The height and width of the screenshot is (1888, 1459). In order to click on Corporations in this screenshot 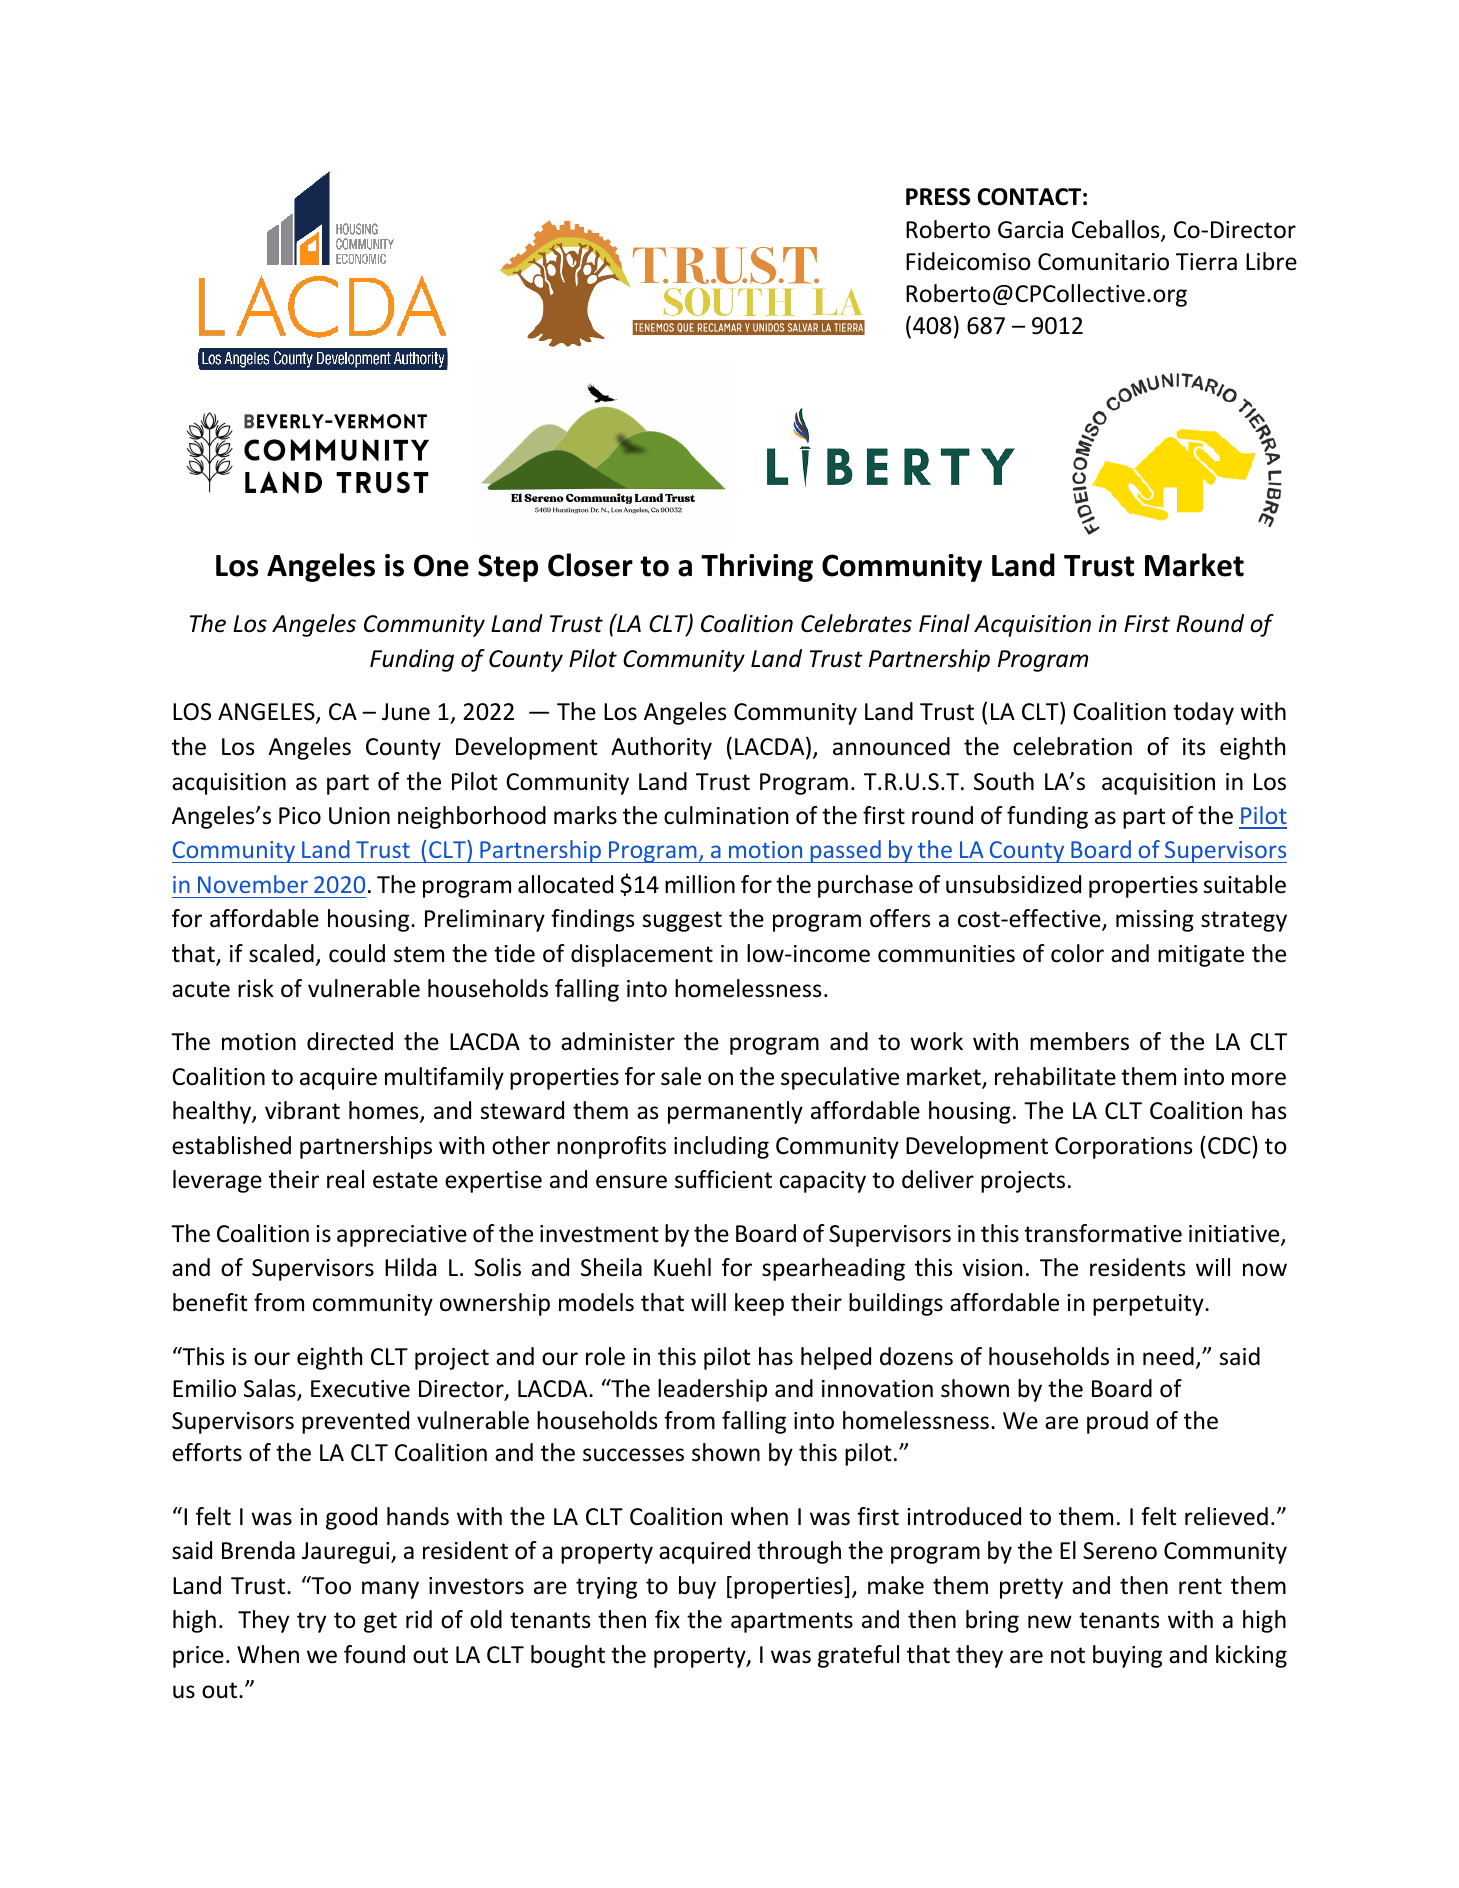, I will do `click(1123, 1148)`.
